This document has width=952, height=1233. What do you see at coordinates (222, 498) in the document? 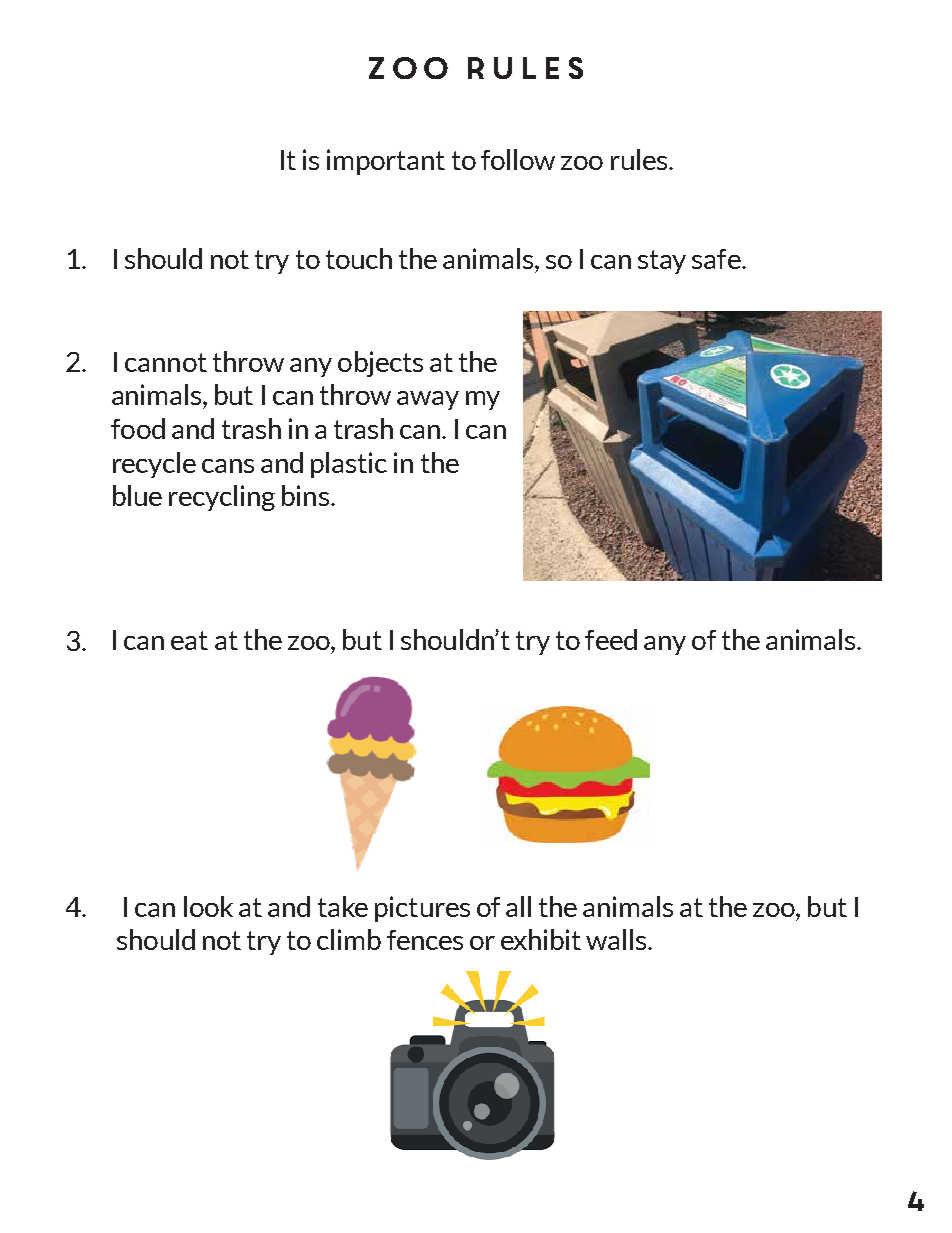
I see `recycling` at bounding box center [222, 498].
